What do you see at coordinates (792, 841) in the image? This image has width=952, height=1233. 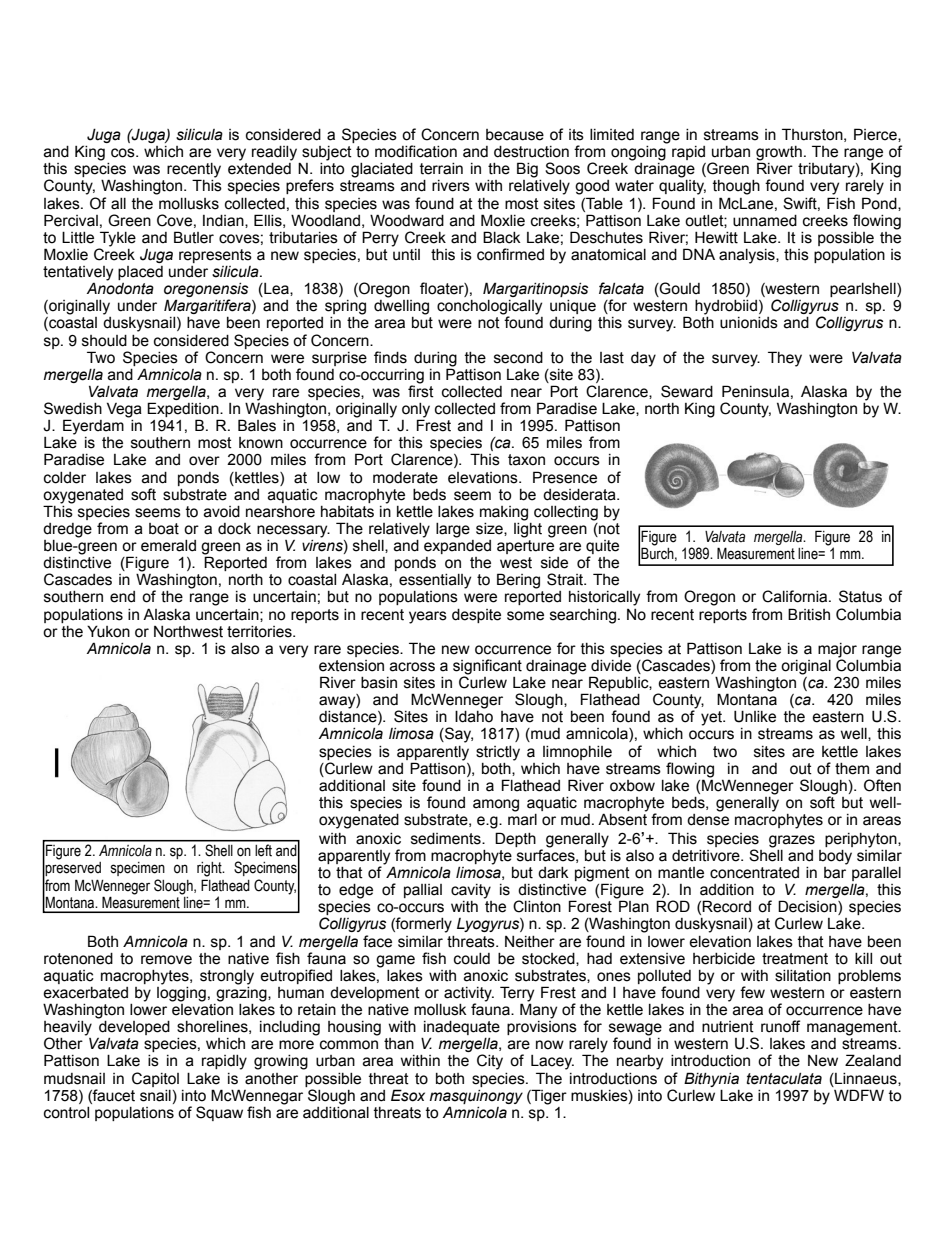 I see `grazes` at bounding box center [792, 841].
